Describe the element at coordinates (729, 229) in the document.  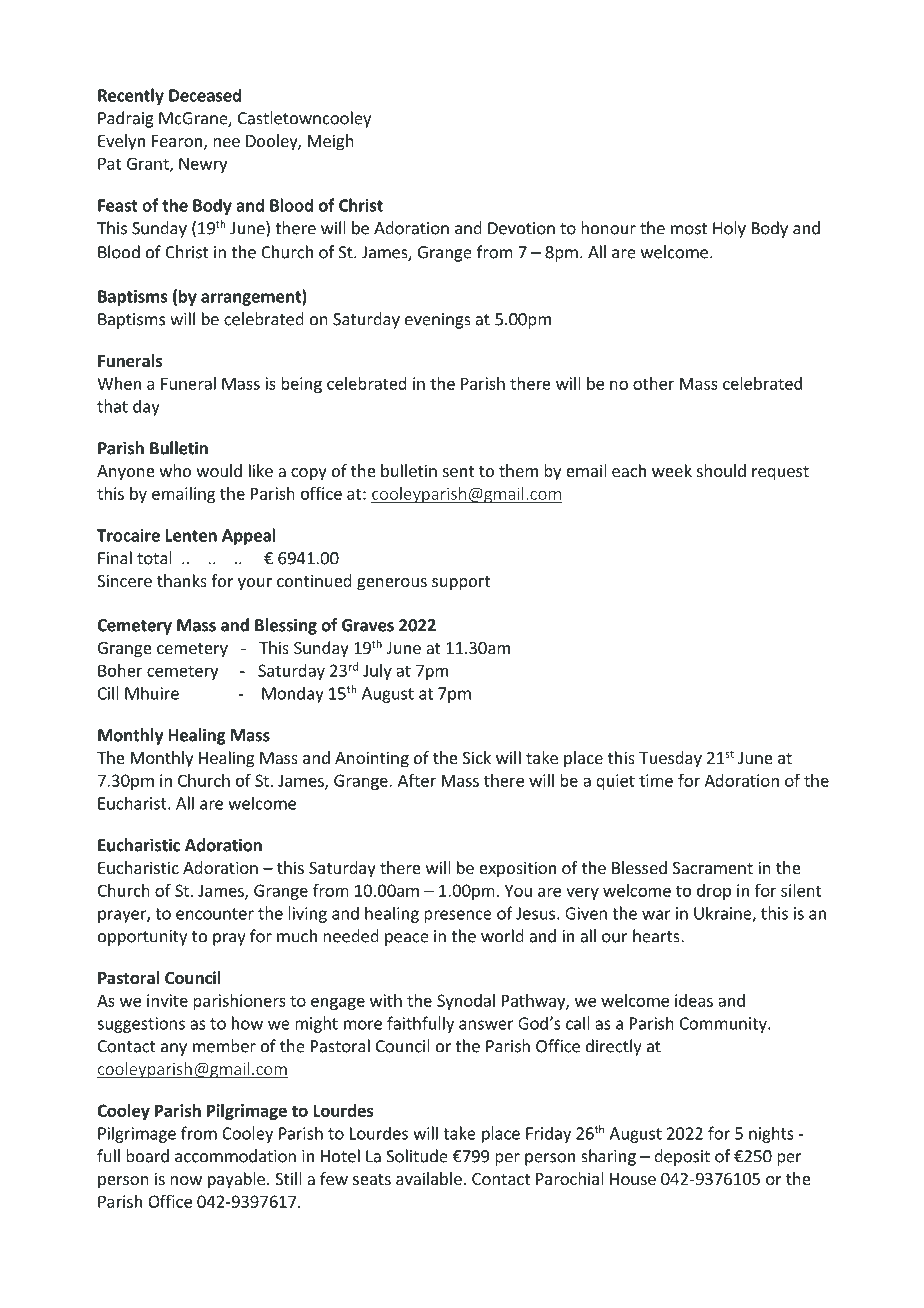
I see `Holy` at that location.
